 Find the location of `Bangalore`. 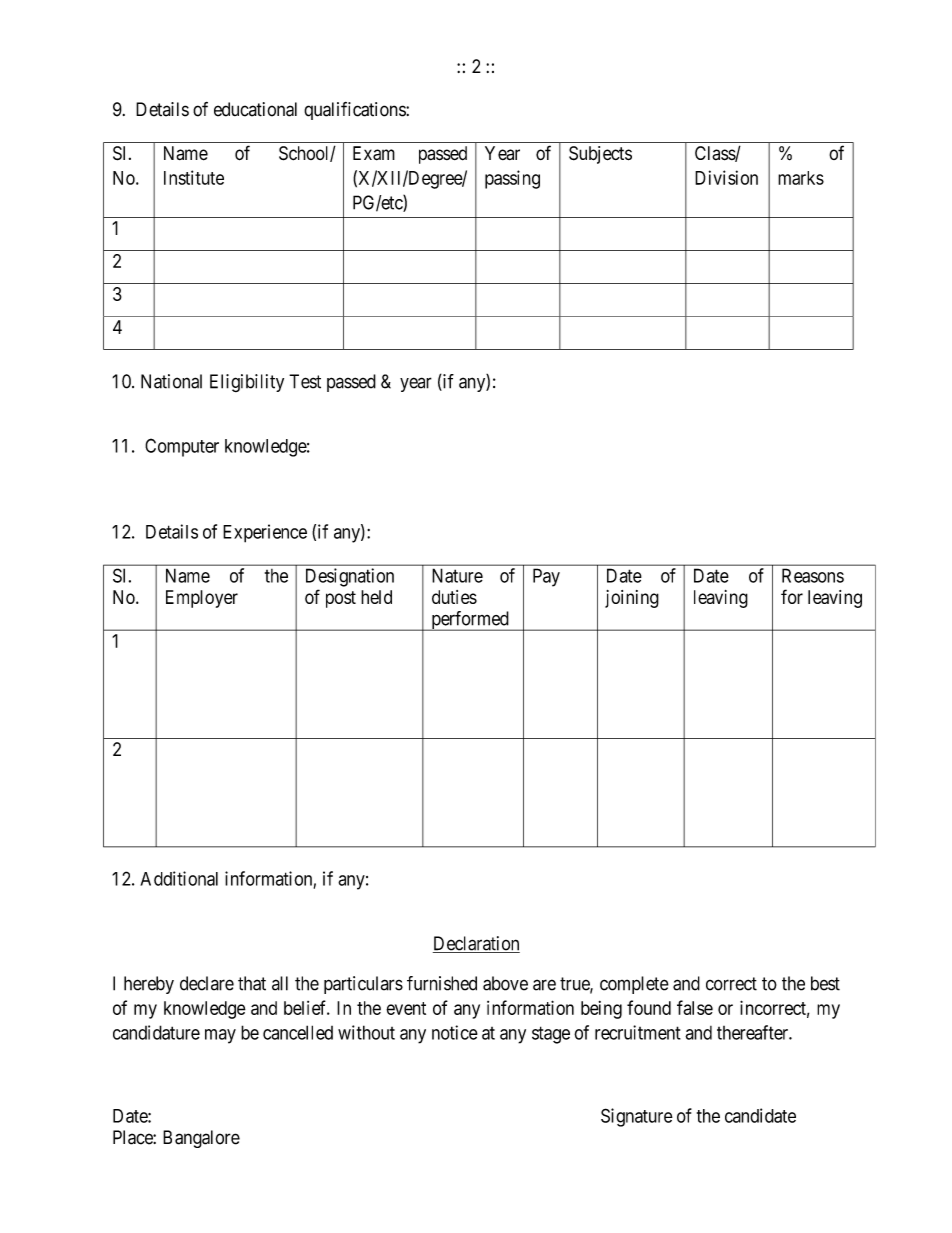

Bangalore is located at coordinates (201, 1139).
